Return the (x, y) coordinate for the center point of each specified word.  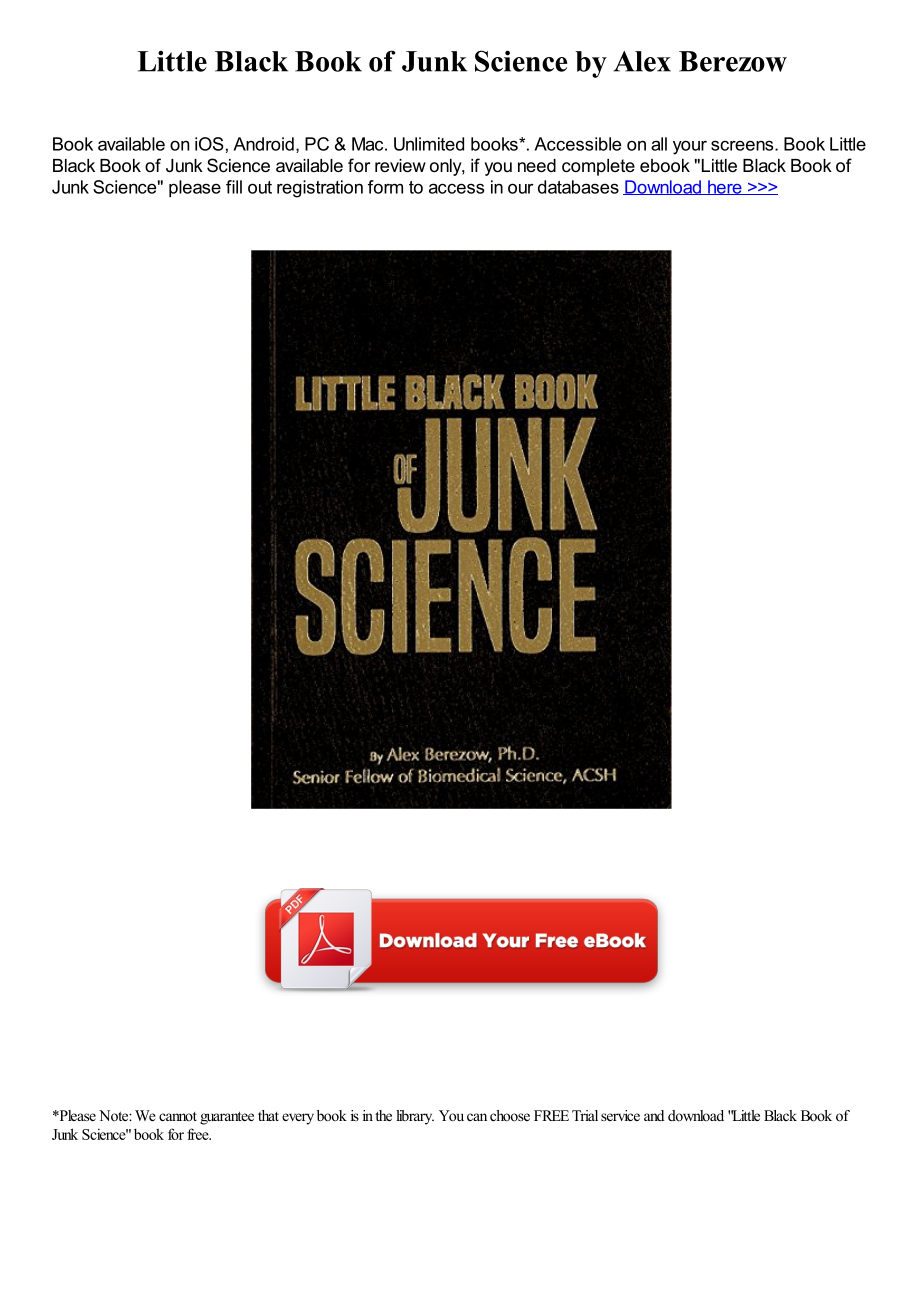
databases (578, 187)
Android (263, 144)
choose (510, 1115)
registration (320, 189)
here (725, 187)
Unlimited (429, 144)
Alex (642, 61)
